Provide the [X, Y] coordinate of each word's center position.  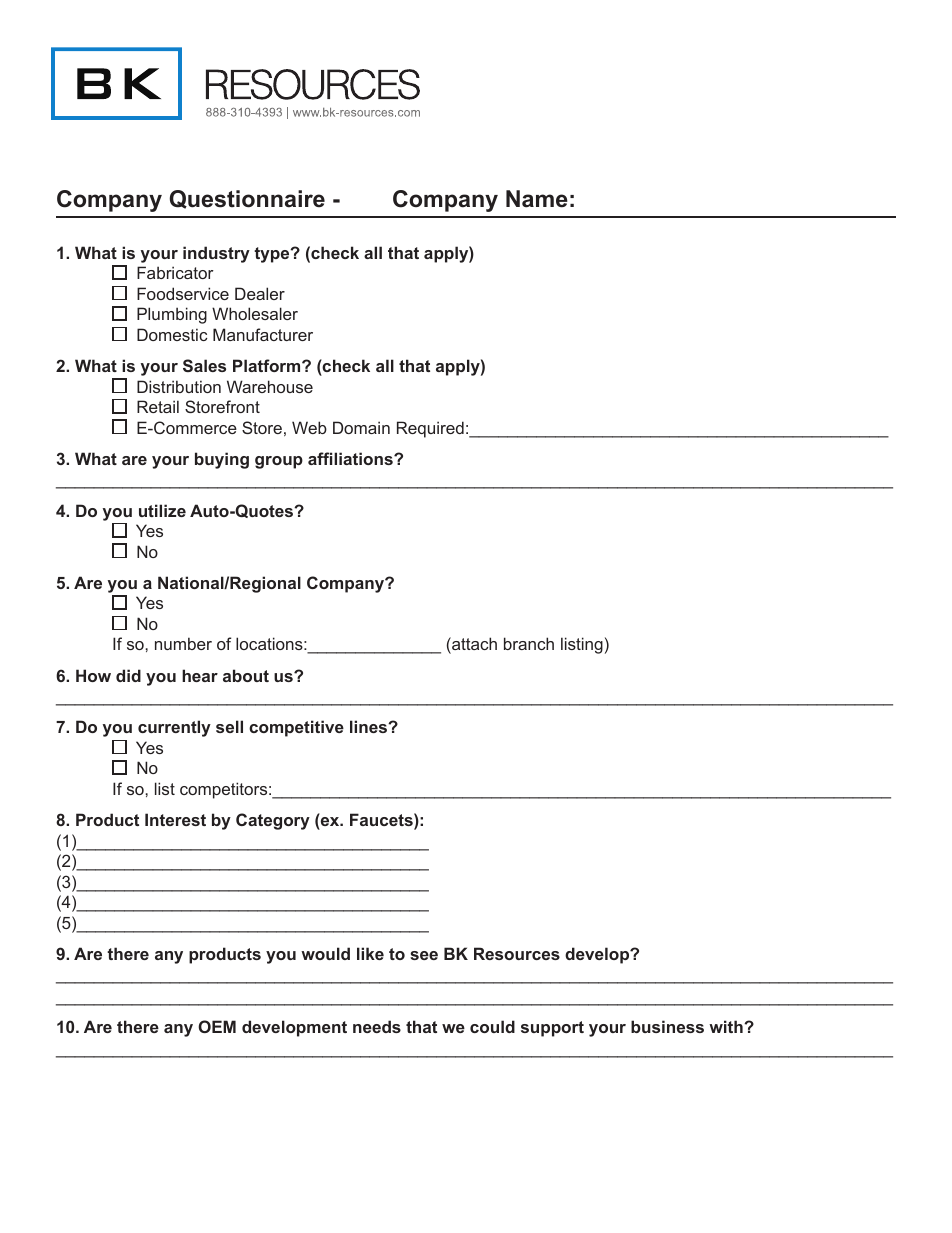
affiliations [351, 458]
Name [537, 199]
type [273, 255]
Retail [158, 406]
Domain [361, 427]
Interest [175, 819]
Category [273, 821]
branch [529, 643]
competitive [296, 728]
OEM [217, 1026]
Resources [517, 953]
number [183, 643]
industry [216, 254]
